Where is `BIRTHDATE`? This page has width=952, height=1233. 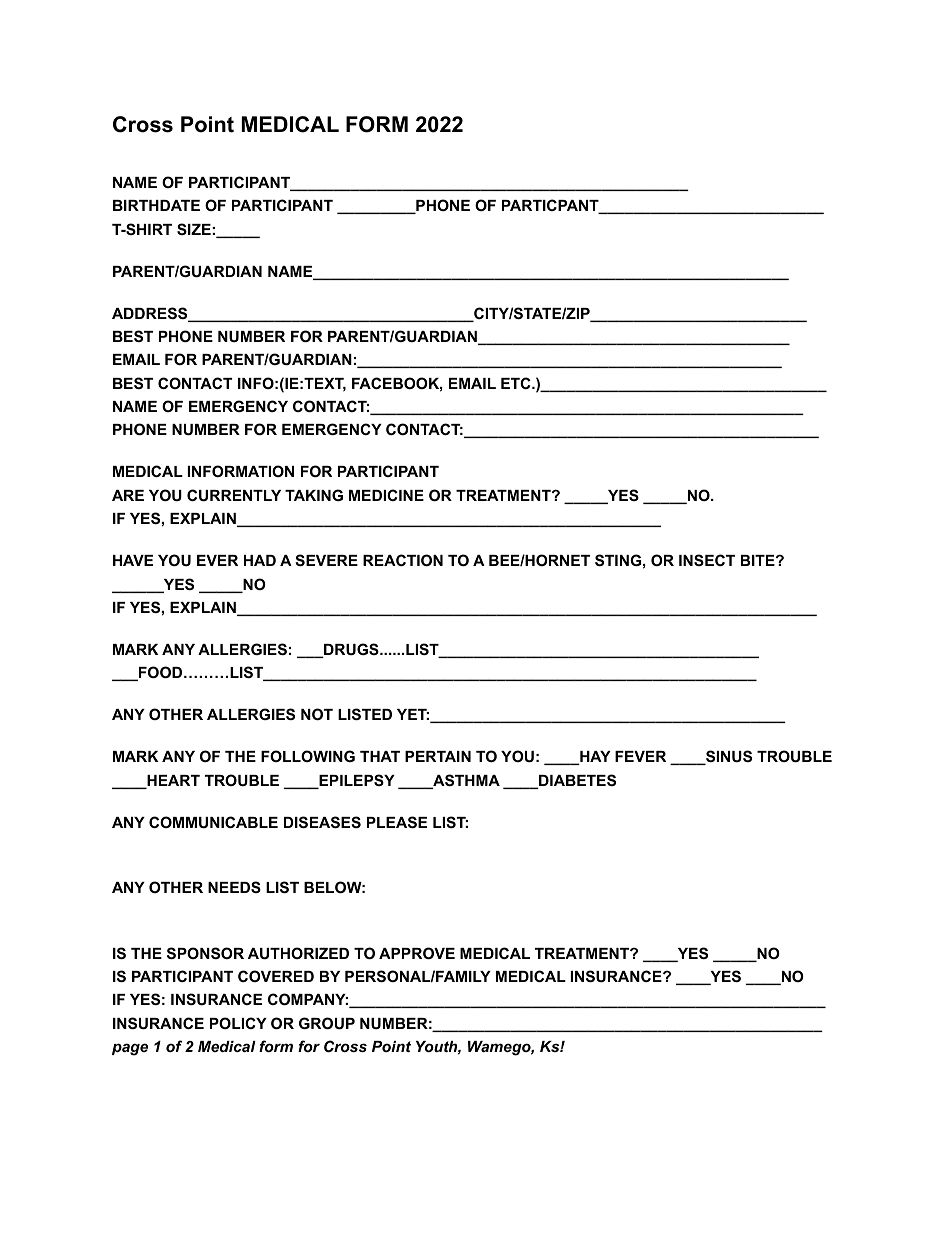 BIRTHDATE is located at coordinates (156, 205).
